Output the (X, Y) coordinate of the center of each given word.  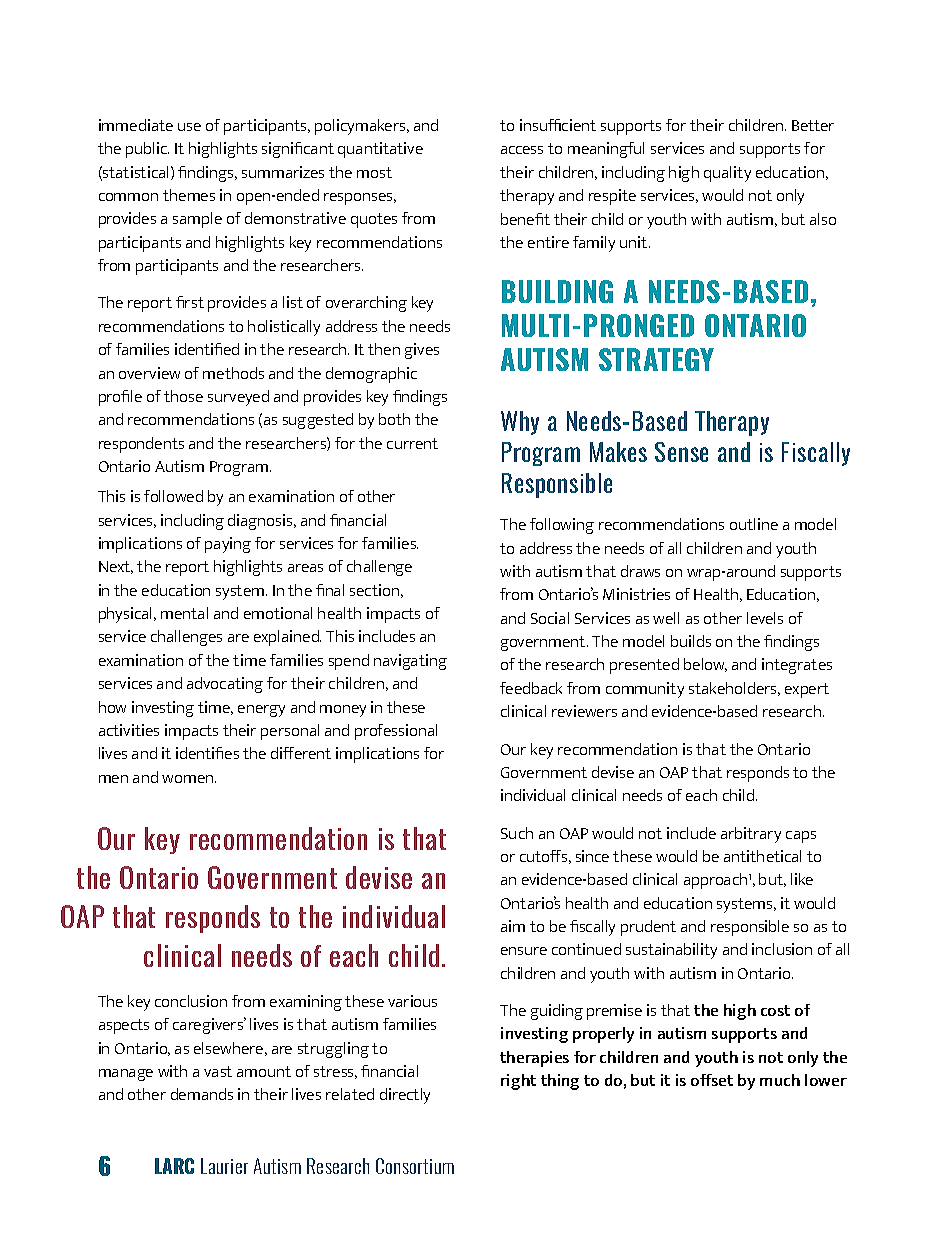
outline (754, 524)
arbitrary (751, 835)
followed (173, 496)
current (412, 443)
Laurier (224, 1166)
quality (727, 174)
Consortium (415, 1166)
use (189, 127)
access (522, 150)
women (189, 779)
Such (517, 833)
